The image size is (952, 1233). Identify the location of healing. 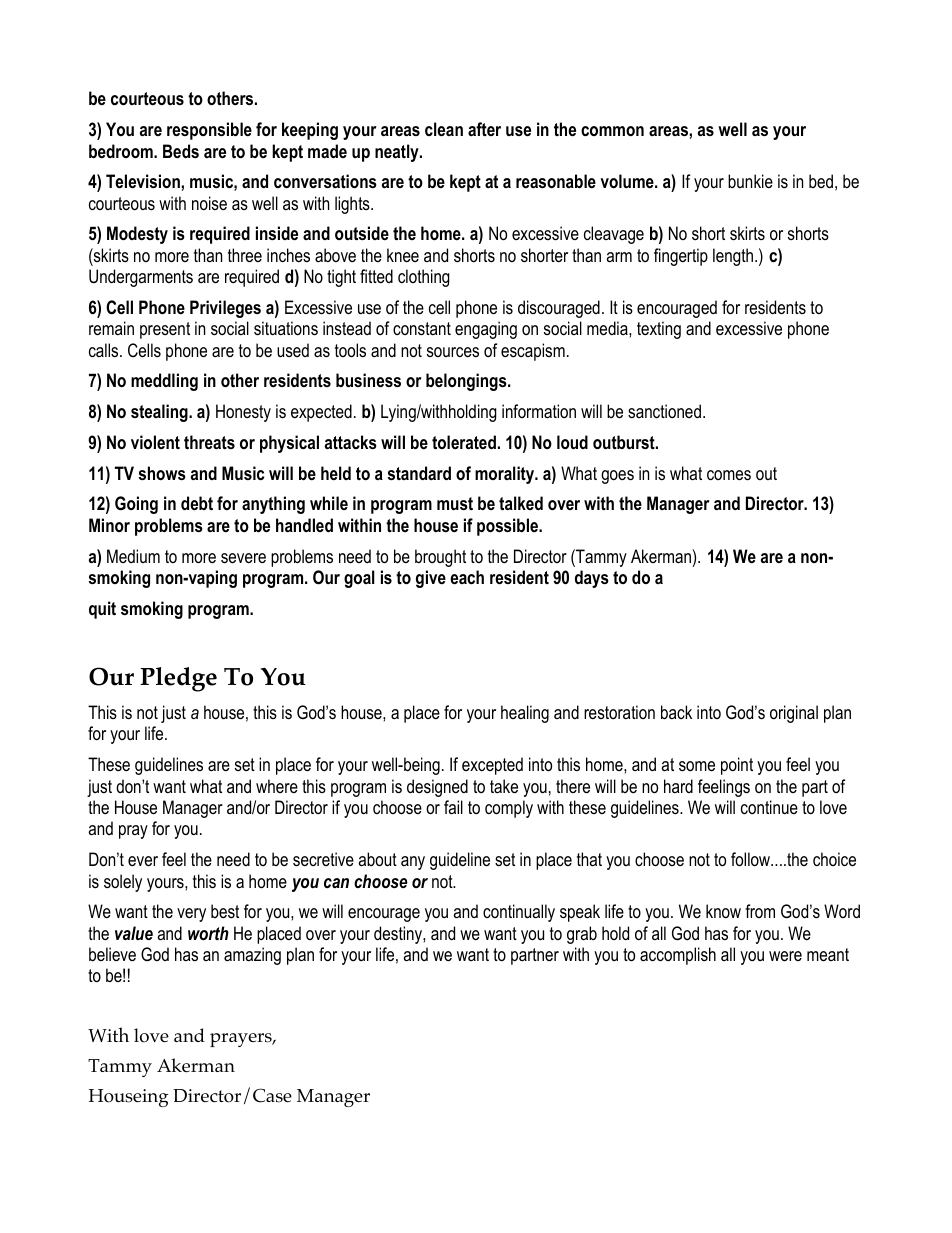
(525, 714).
